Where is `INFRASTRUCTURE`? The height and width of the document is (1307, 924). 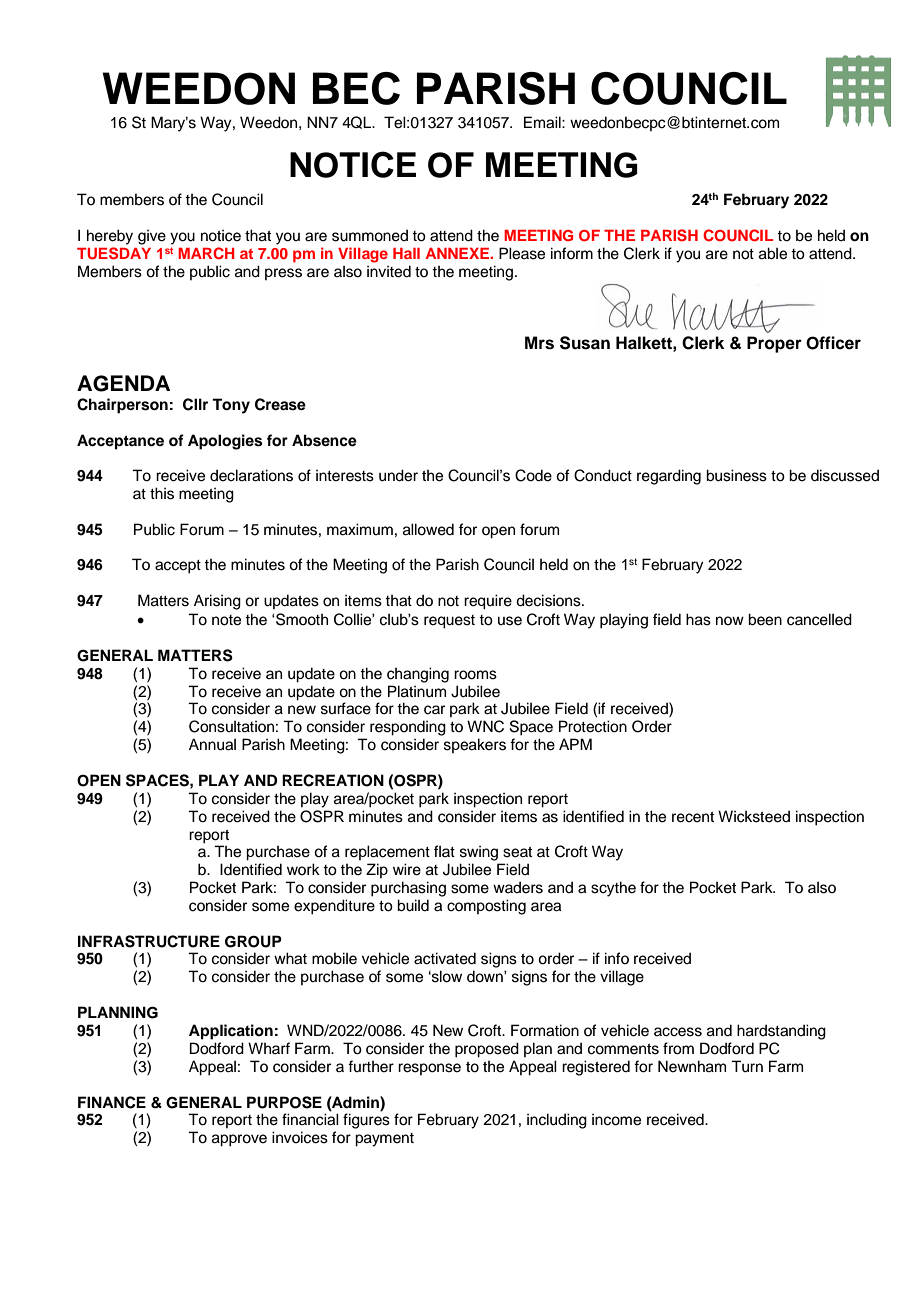 INFRASTRUCTURE is located at coordinates (149, 941).
